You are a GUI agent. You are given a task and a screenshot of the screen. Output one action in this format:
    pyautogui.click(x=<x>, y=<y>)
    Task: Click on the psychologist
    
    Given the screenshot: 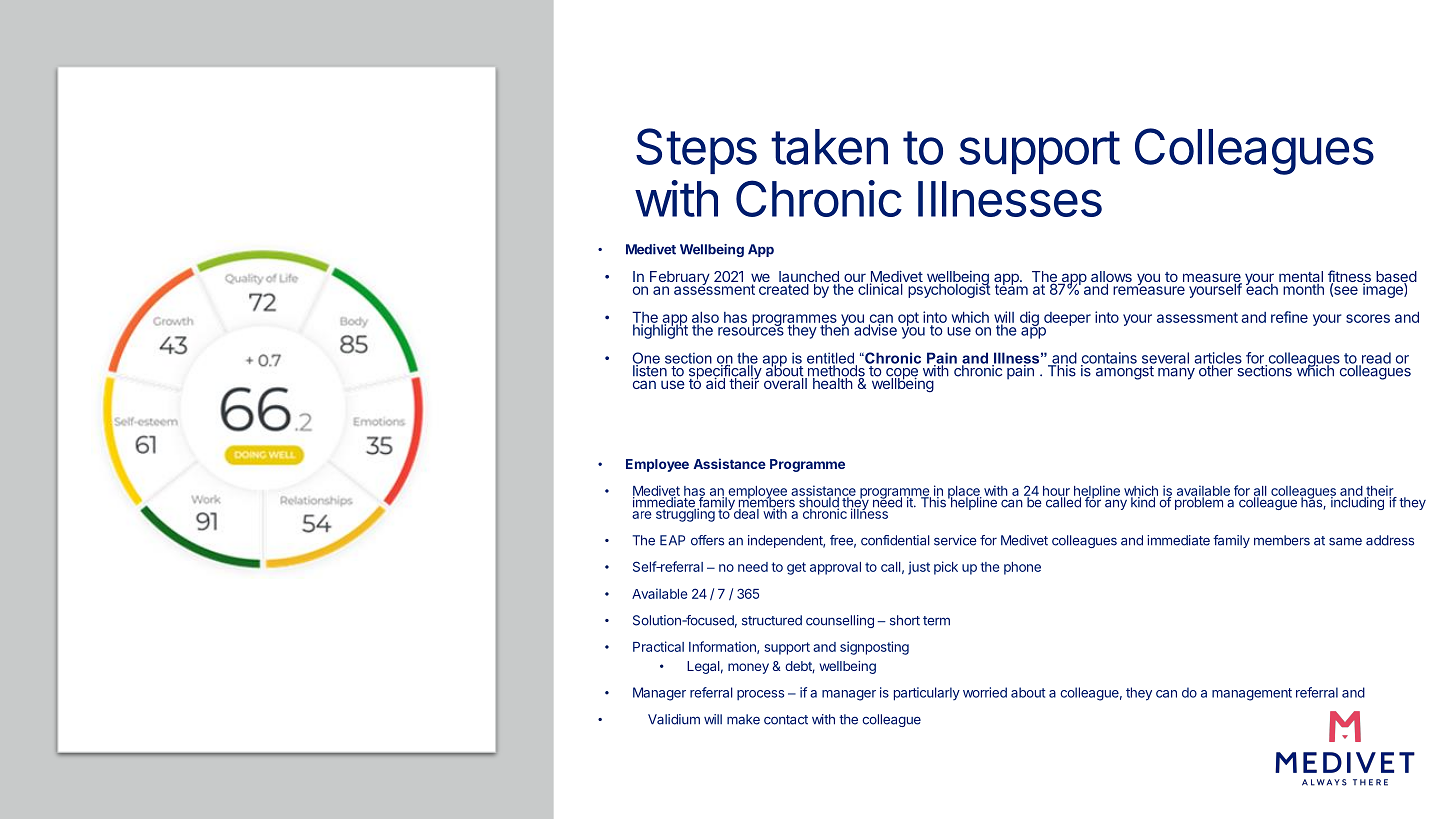 What is the action you would take?
    pyautogui.click(x=948, y=289)
